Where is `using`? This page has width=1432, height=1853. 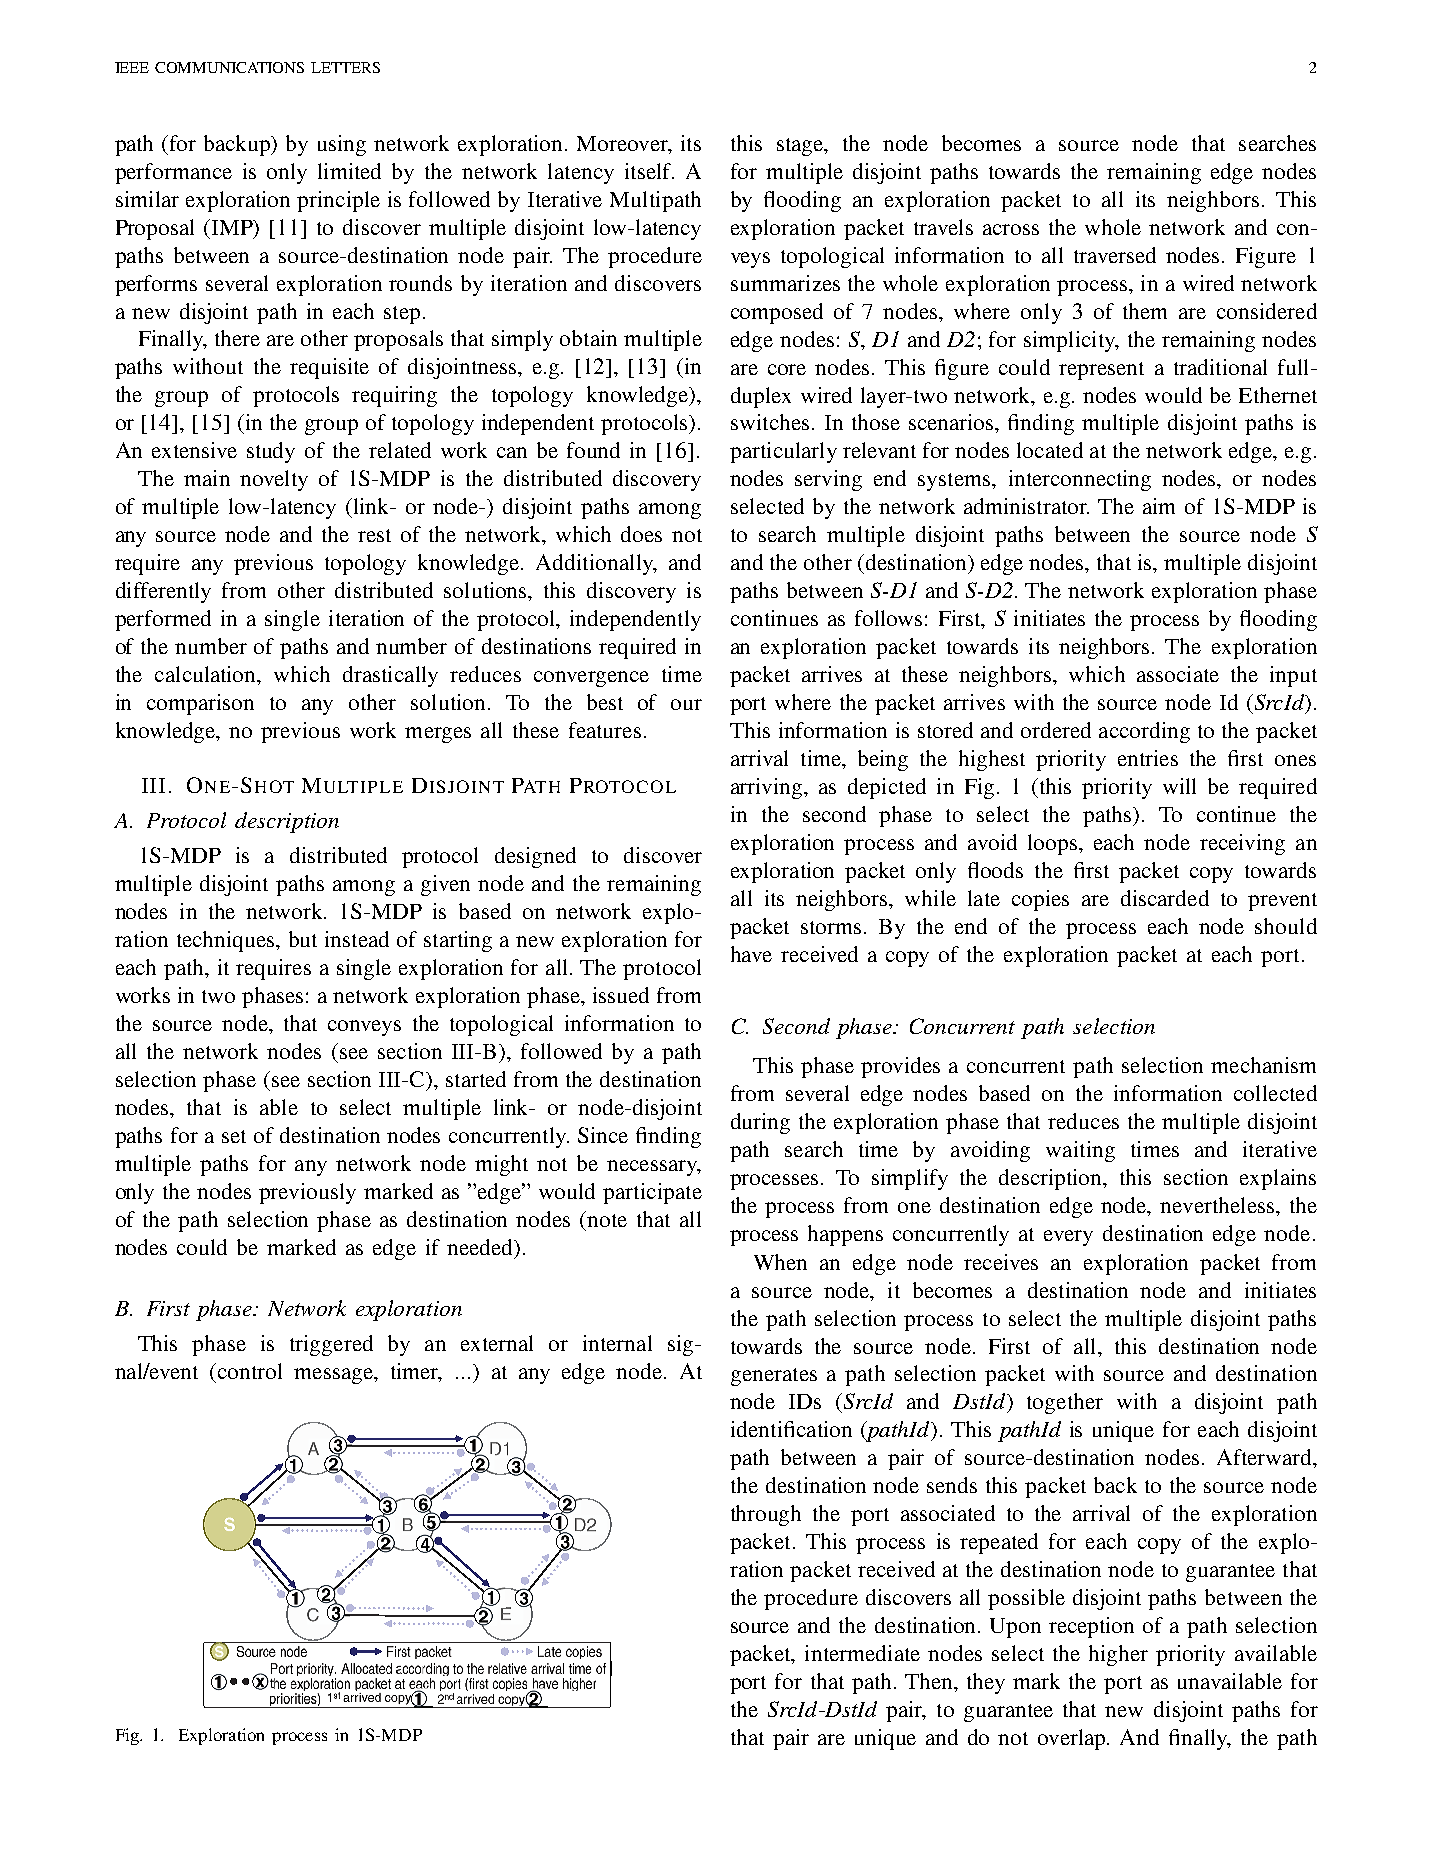 using is located at coordinates (342, 145).
